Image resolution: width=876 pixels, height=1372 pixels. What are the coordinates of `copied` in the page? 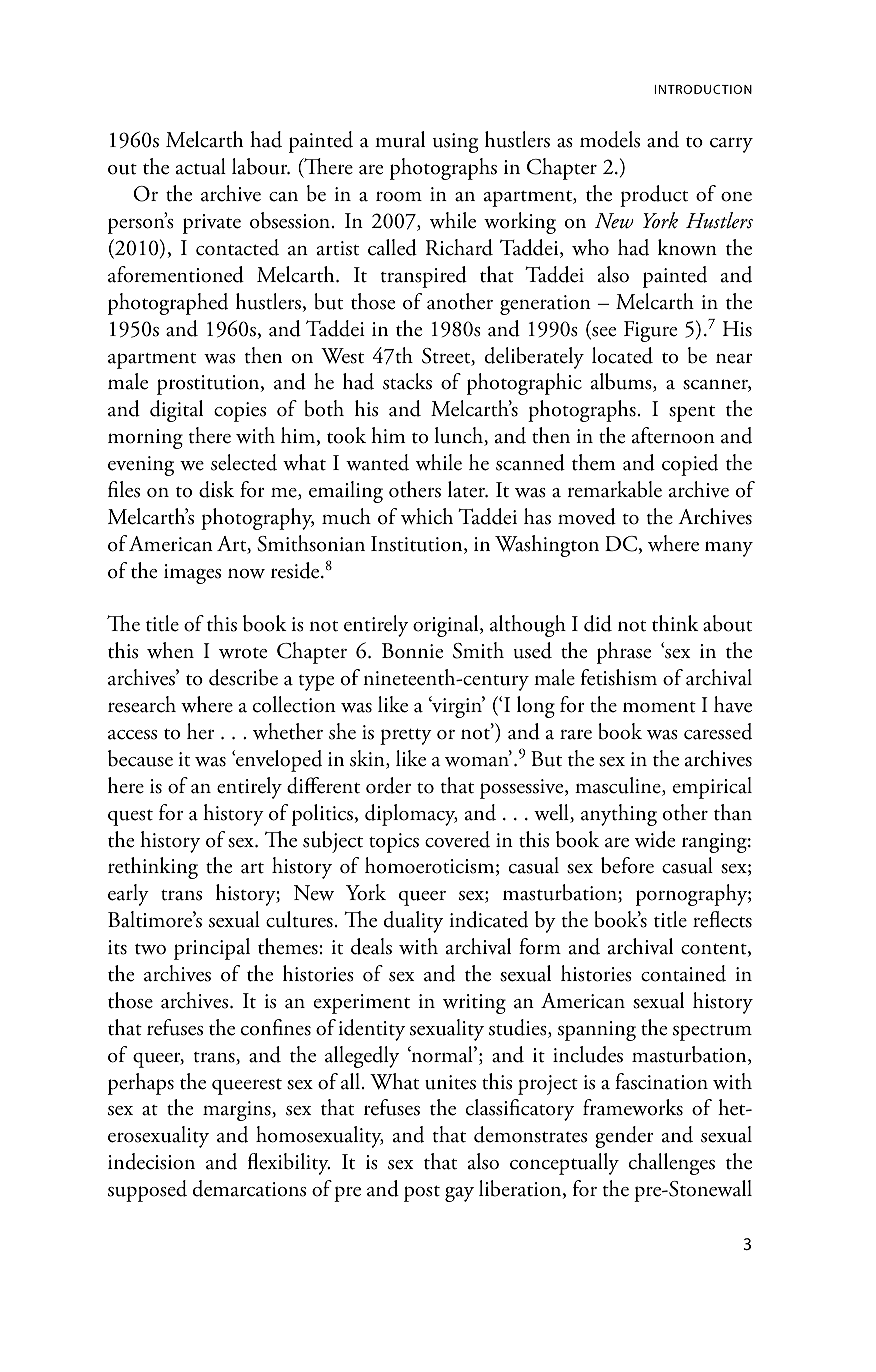 It's located at (690, 465).
